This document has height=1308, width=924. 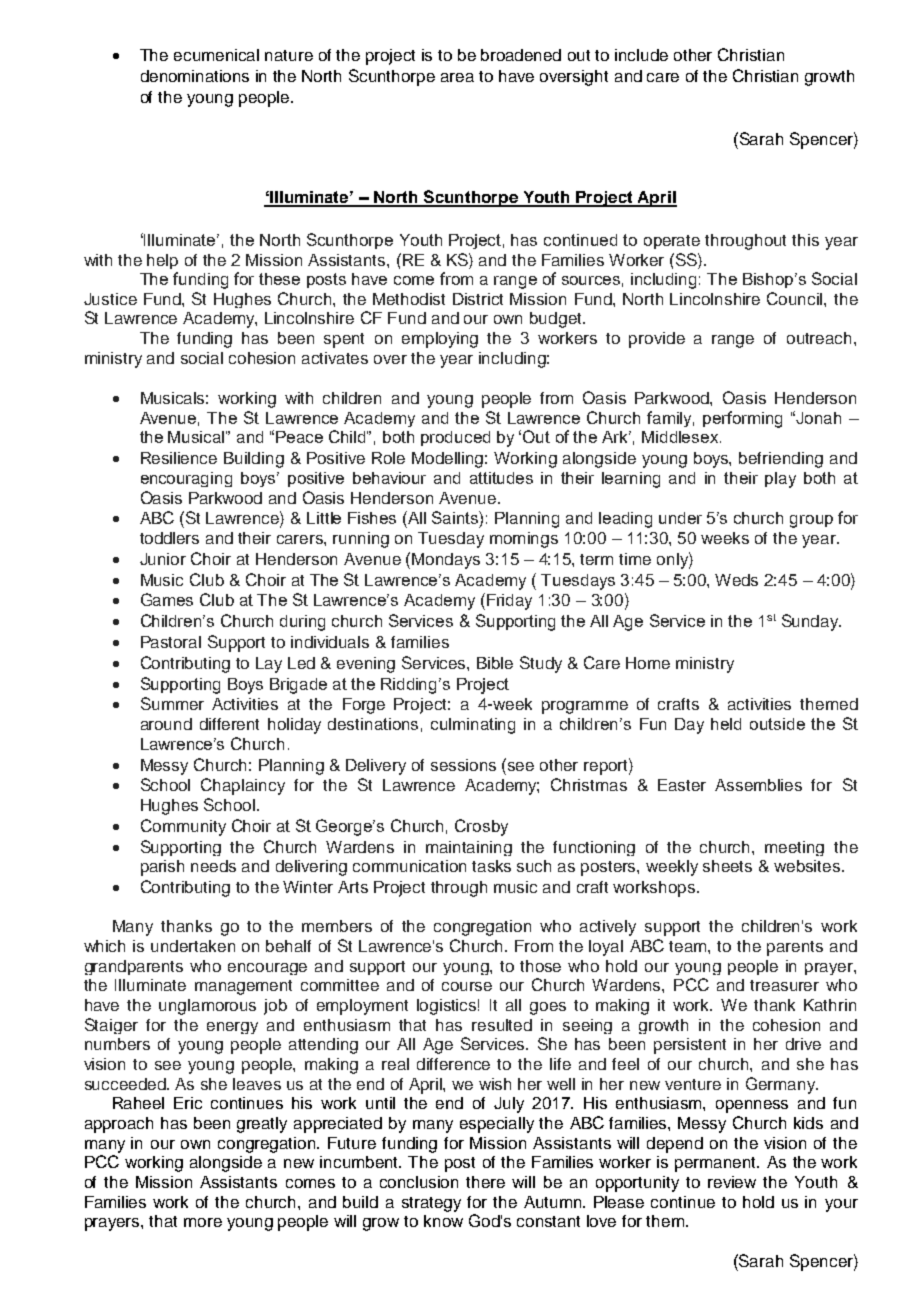 What do you see at coordinates (641, 55) in the document?
I see `include` at bounding box center [641, 55].
